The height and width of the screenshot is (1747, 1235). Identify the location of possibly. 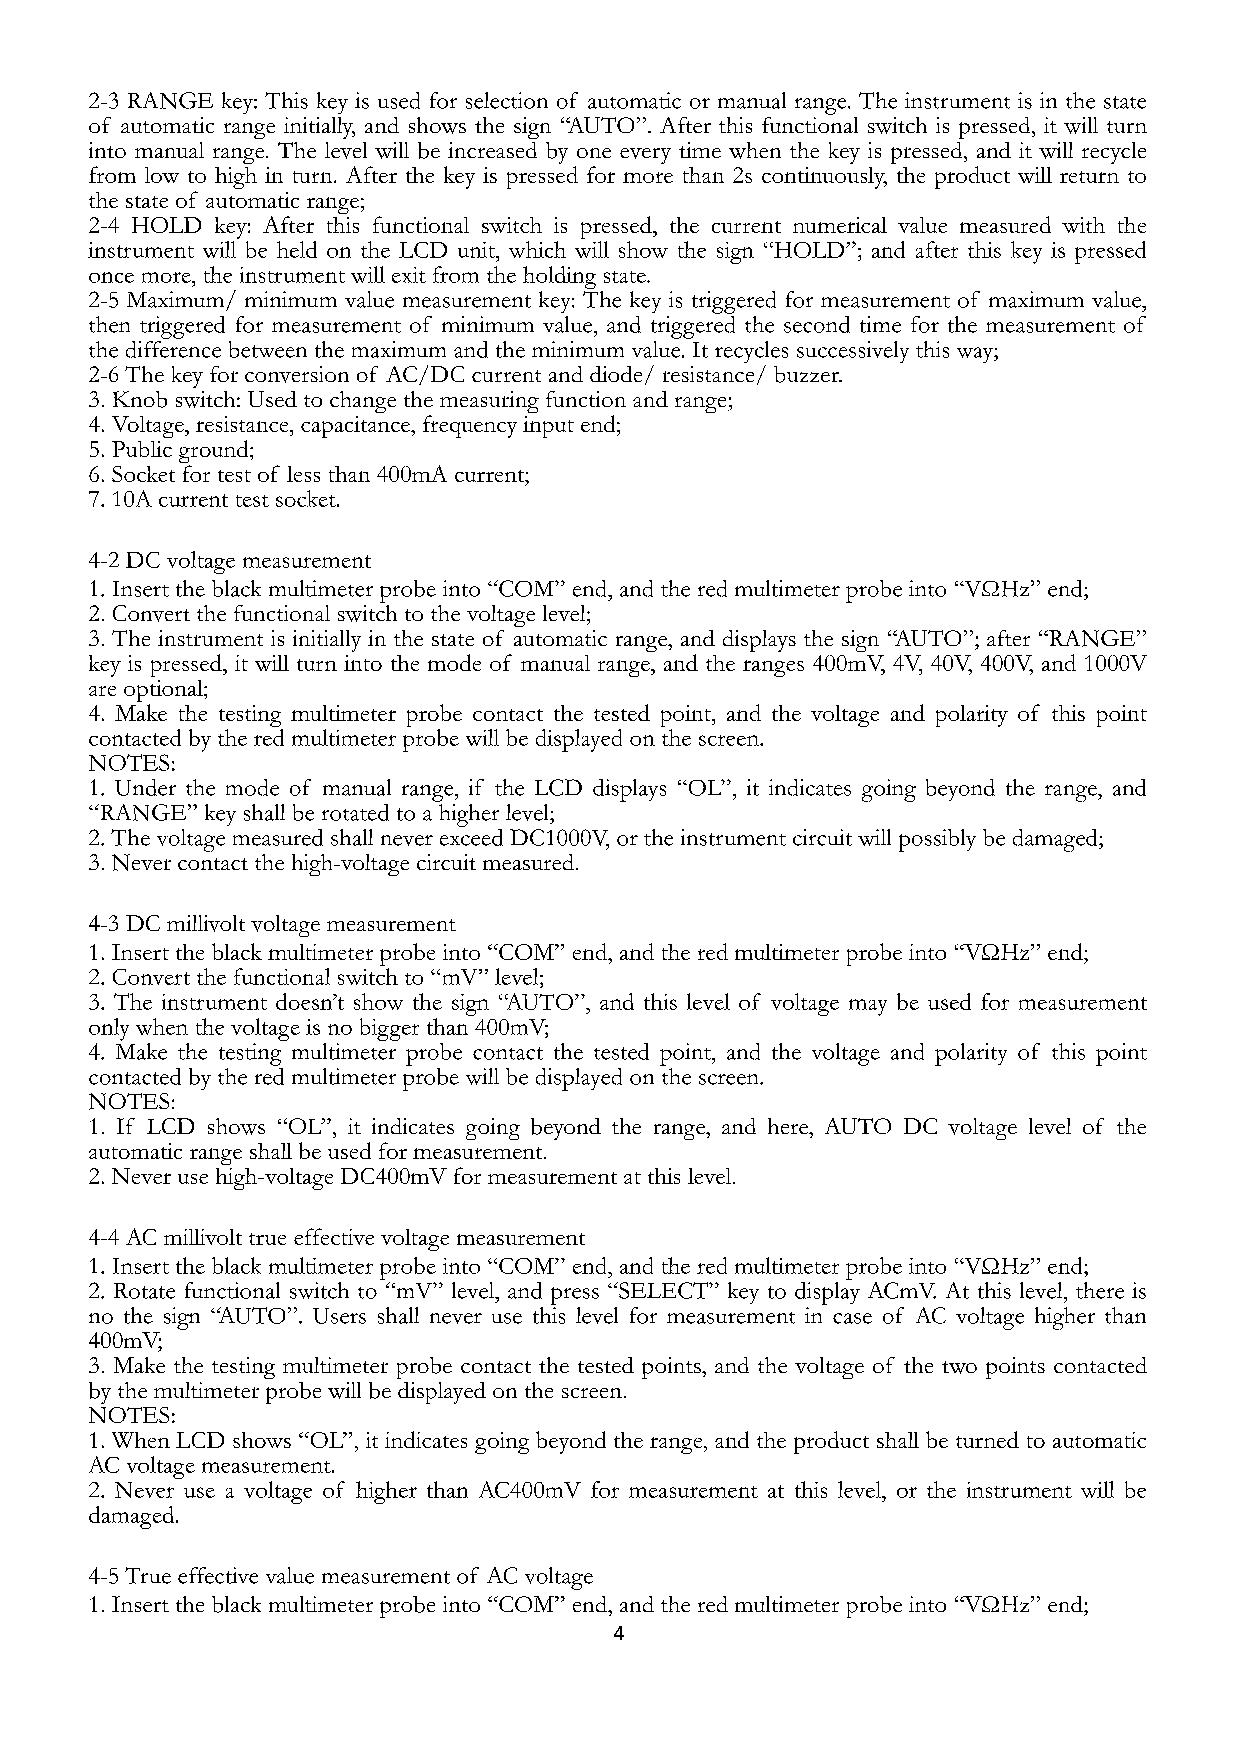
(937, 840).
